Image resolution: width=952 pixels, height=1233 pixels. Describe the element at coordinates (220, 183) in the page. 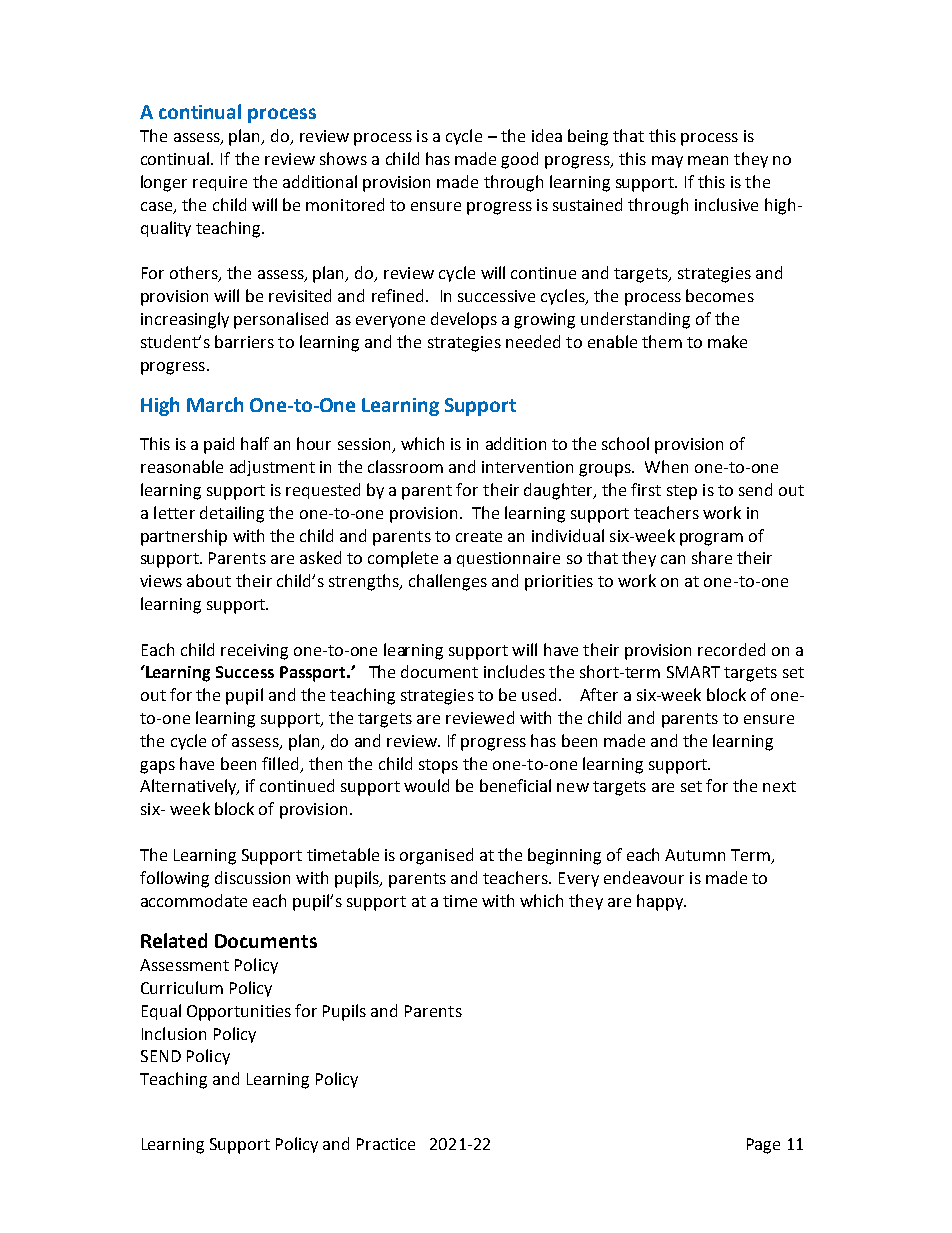

I see `require` at that location.
